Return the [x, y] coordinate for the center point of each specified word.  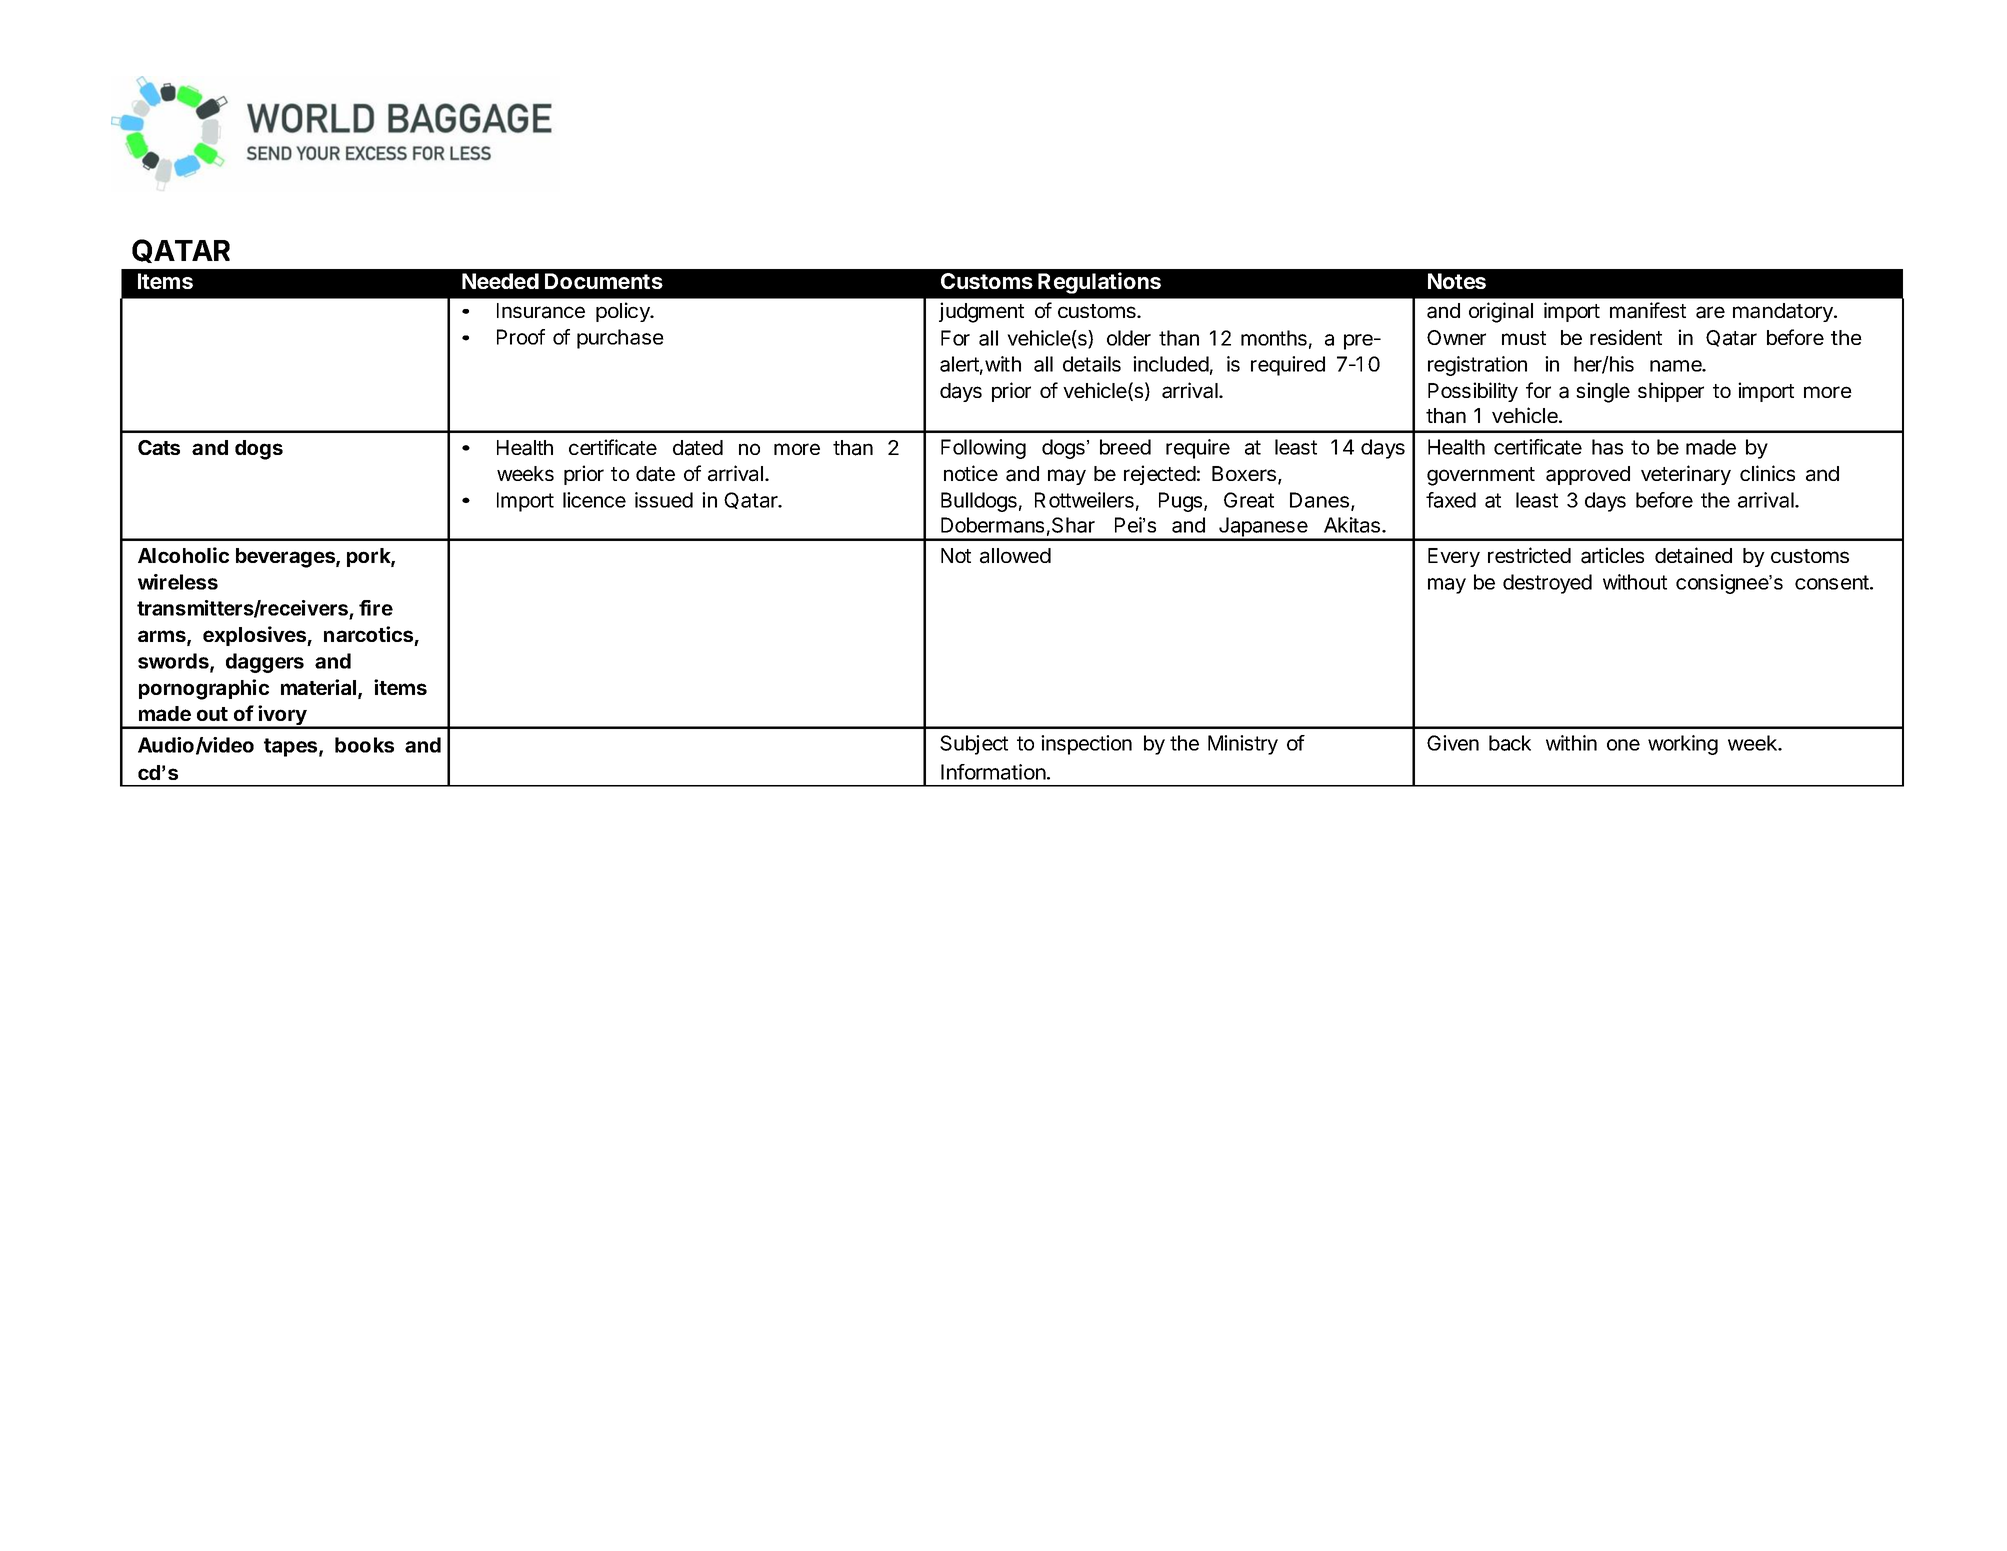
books [364, 745]
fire [376, 608]
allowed [1015, 556]
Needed [500, 281]
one [1623, 745]
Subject [974, 745]
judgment [981, 312]
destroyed [1547, 584]
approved [1588, 475]
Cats [159, 447]
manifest [1648, 310]
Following [983, 449]
